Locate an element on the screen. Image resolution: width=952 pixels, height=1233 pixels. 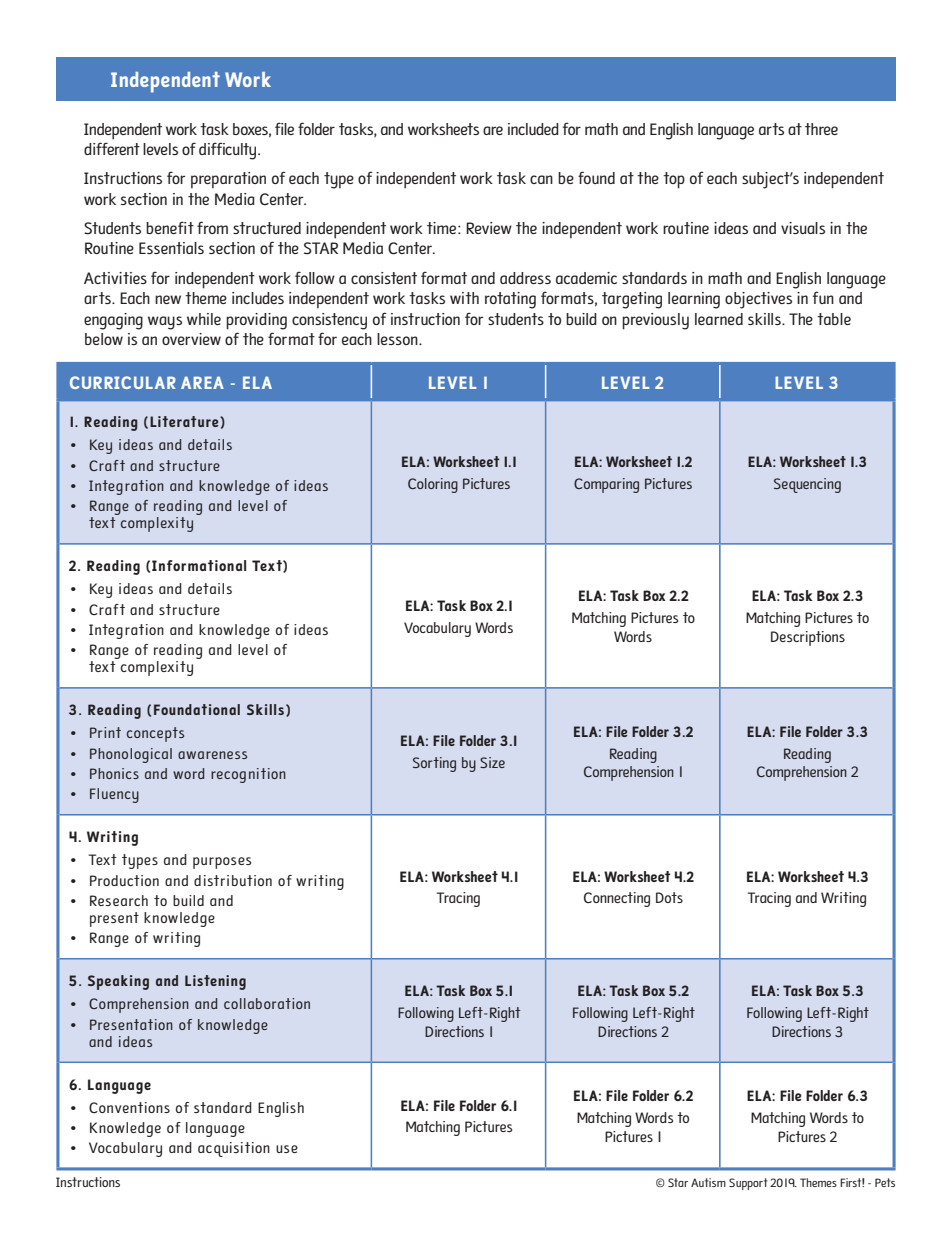
Sequencing is located at coordinates (807, 485).
